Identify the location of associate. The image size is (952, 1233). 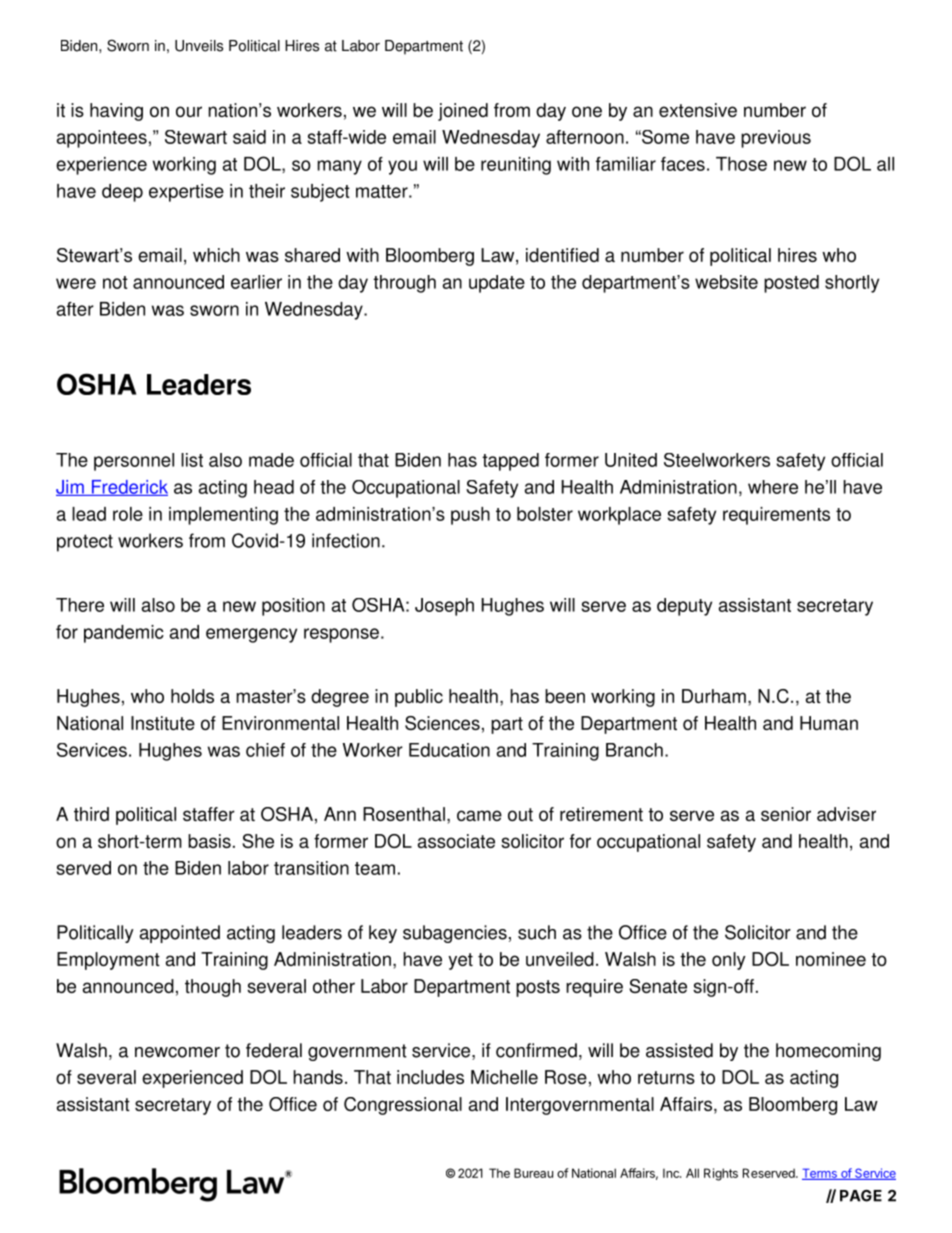
(456, 841).
